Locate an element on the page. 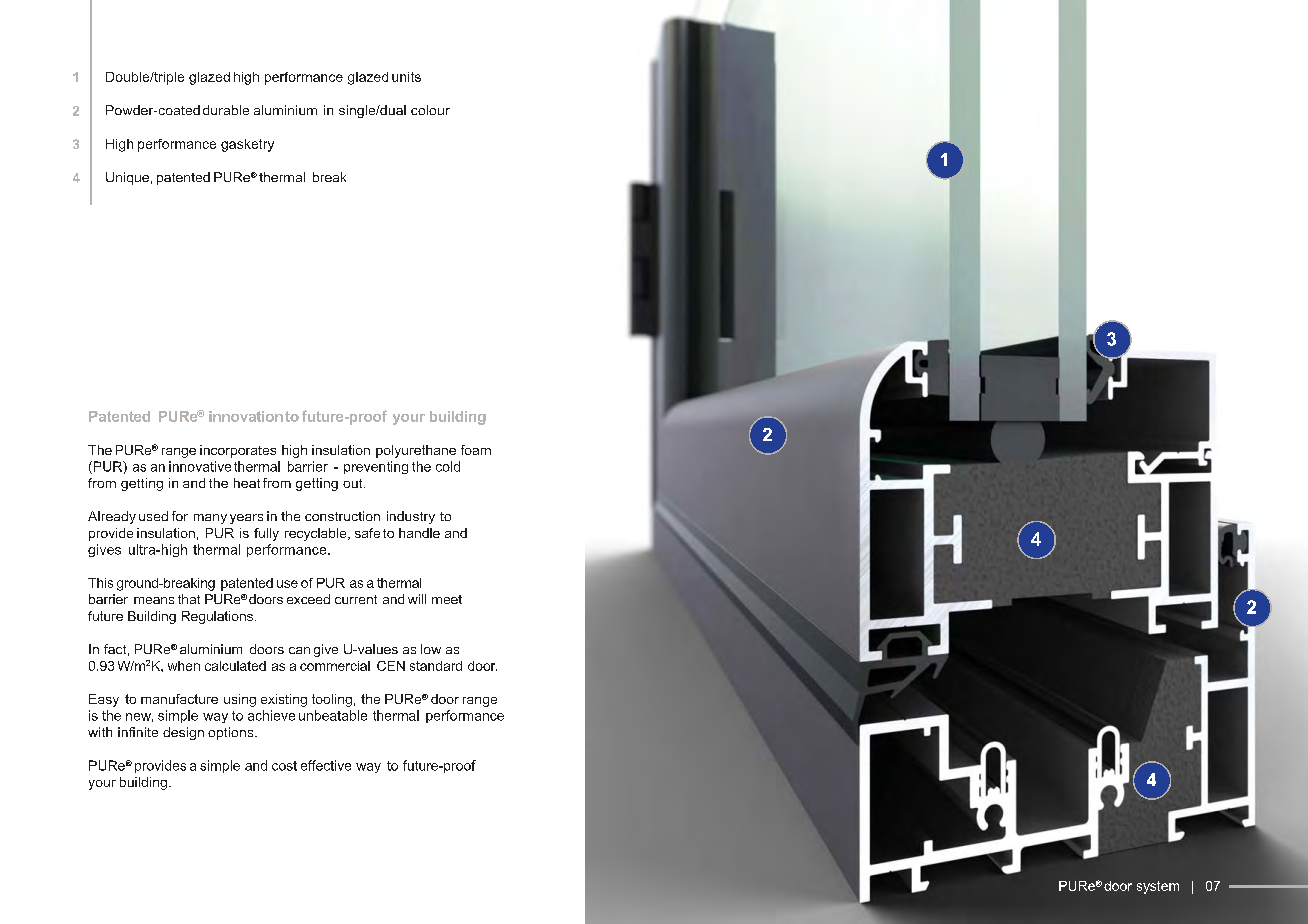 Image resolution: width=1308 pixels, height=924 pixels. units is located at coordinates (406, 77).
